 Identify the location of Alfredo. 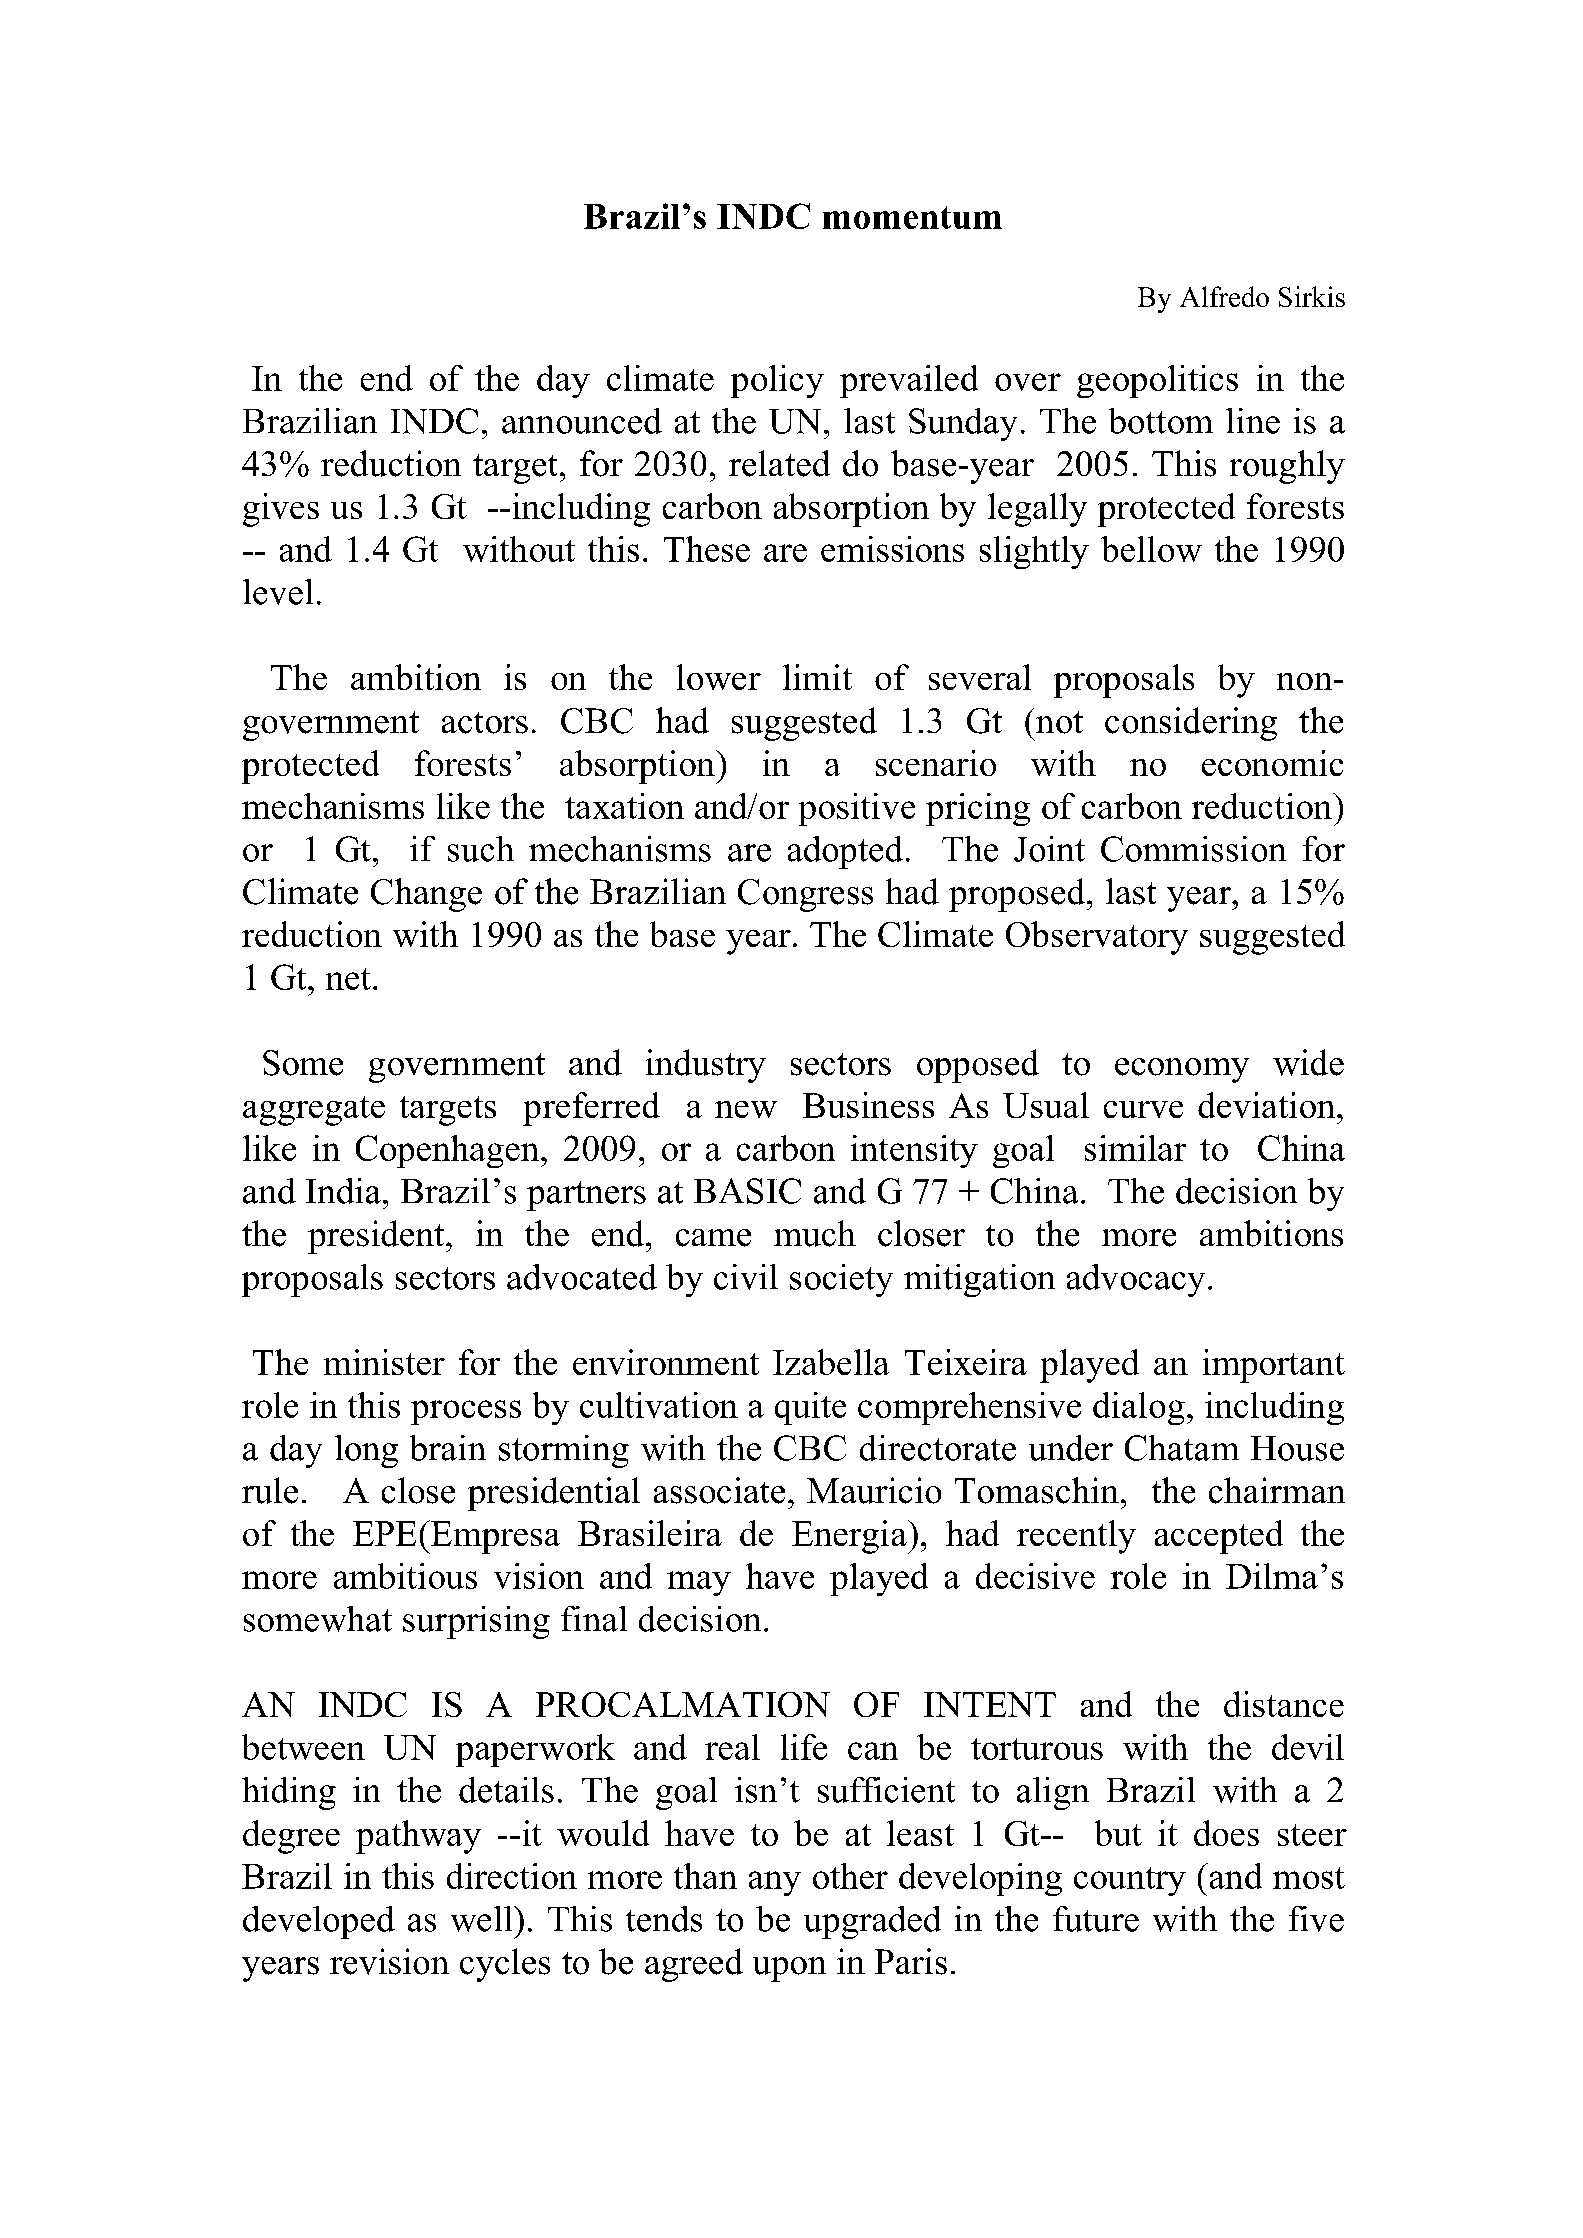
(1224, 296).
